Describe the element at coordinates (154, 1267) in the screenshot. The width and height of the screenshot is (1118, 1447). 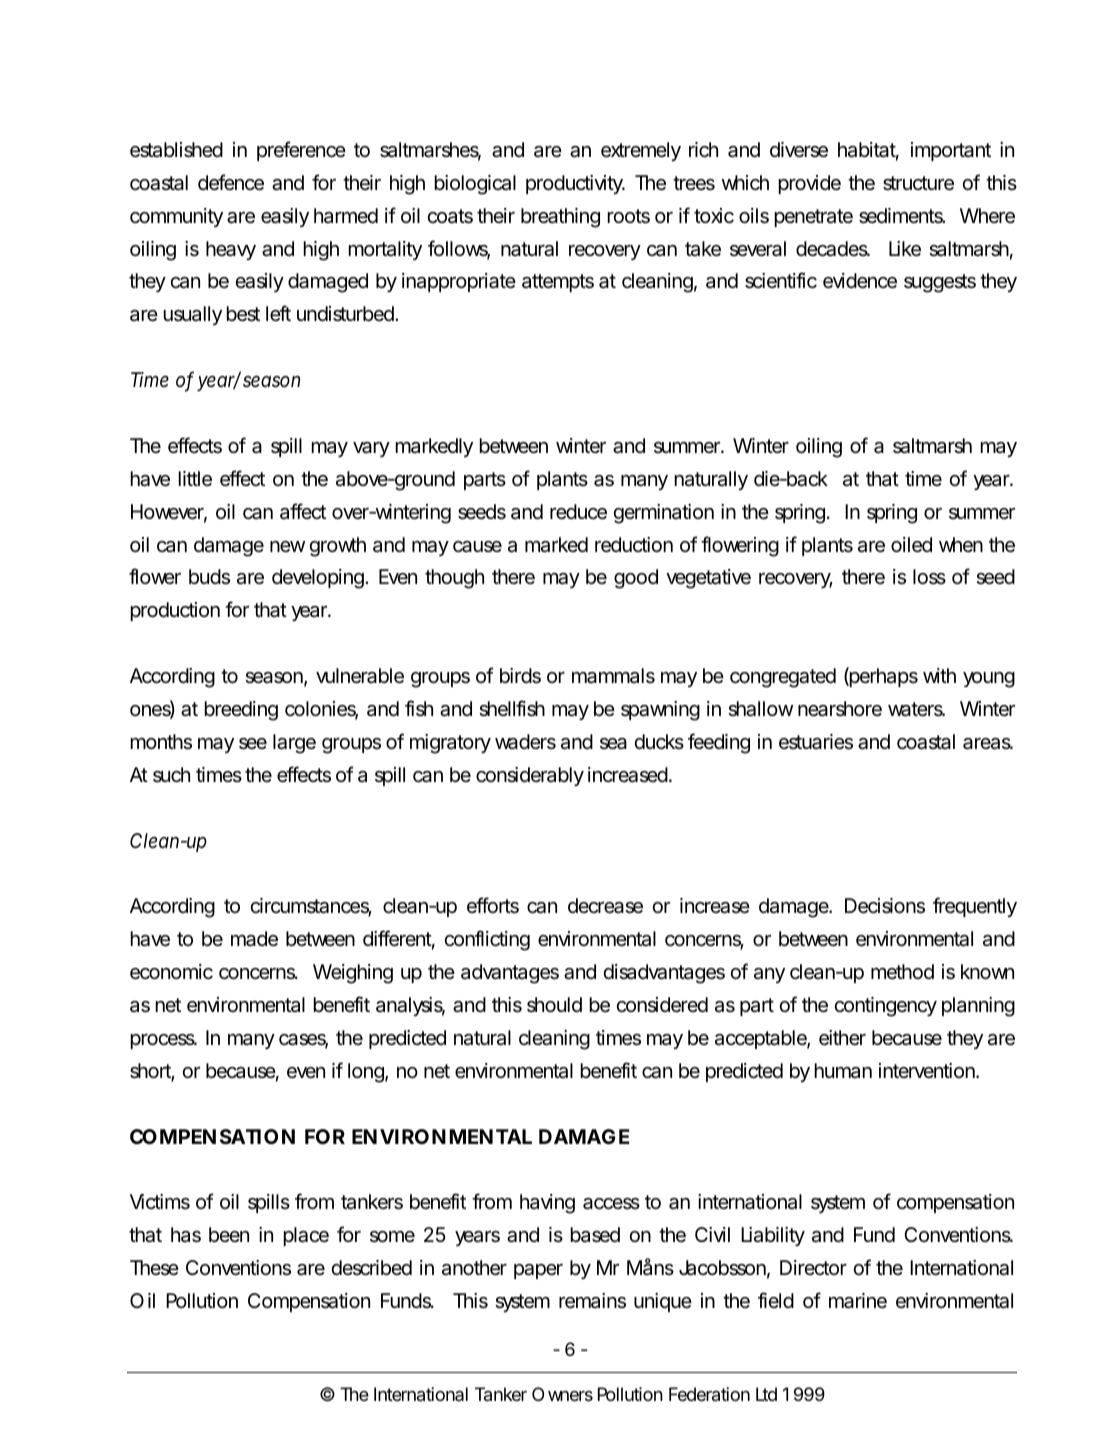
I see `These` at that location.
